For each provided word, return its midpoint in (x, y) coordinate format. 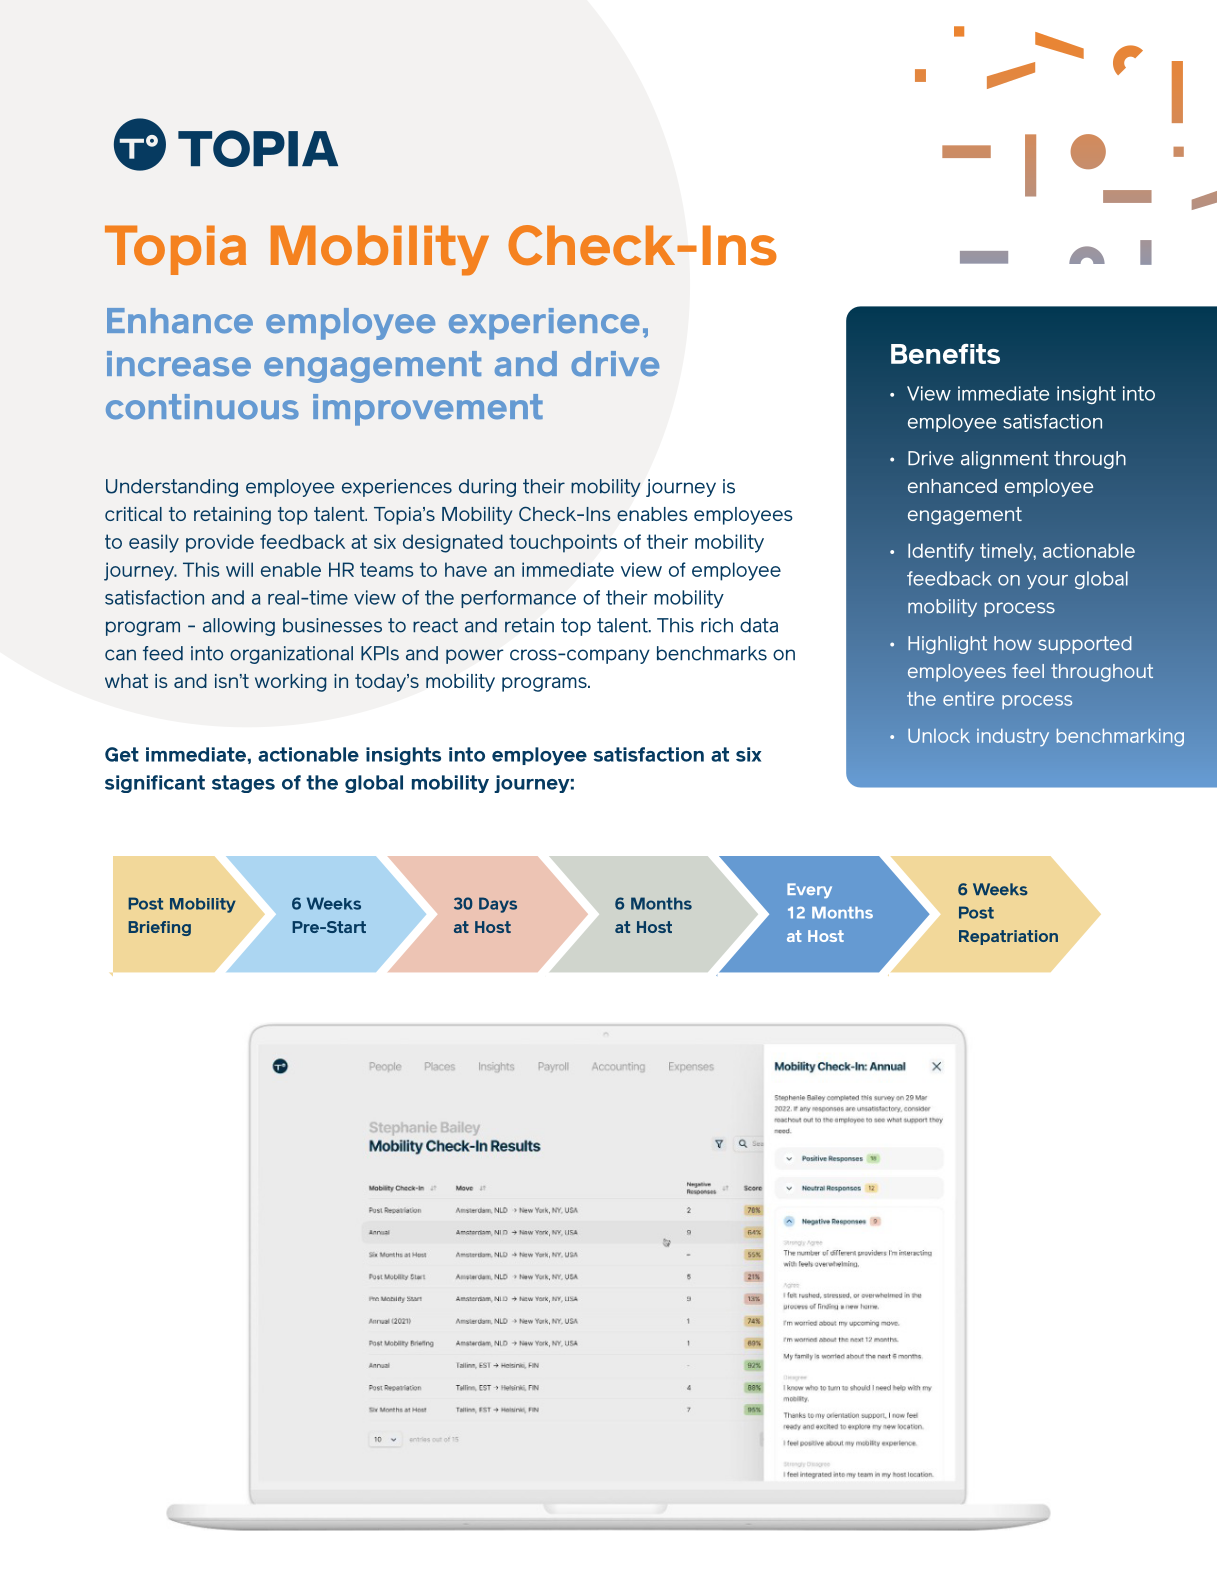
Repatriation (1008, 937)
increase (179, 364)
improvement (428, 410)
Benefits (945, 354)
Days (498, 905)
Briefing (159, 928)
